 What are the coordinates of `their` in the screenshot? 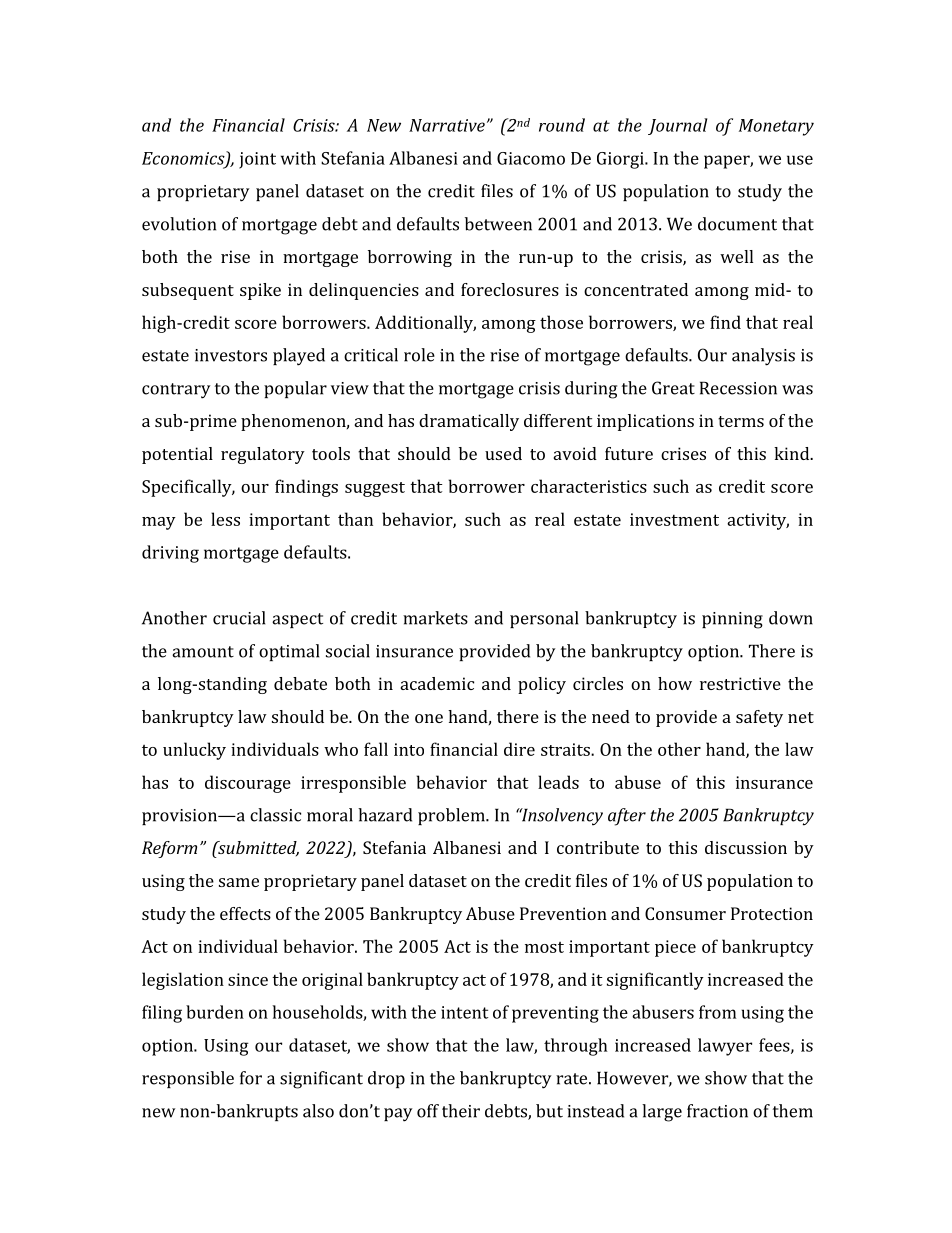 It's located at (461, 1111).
